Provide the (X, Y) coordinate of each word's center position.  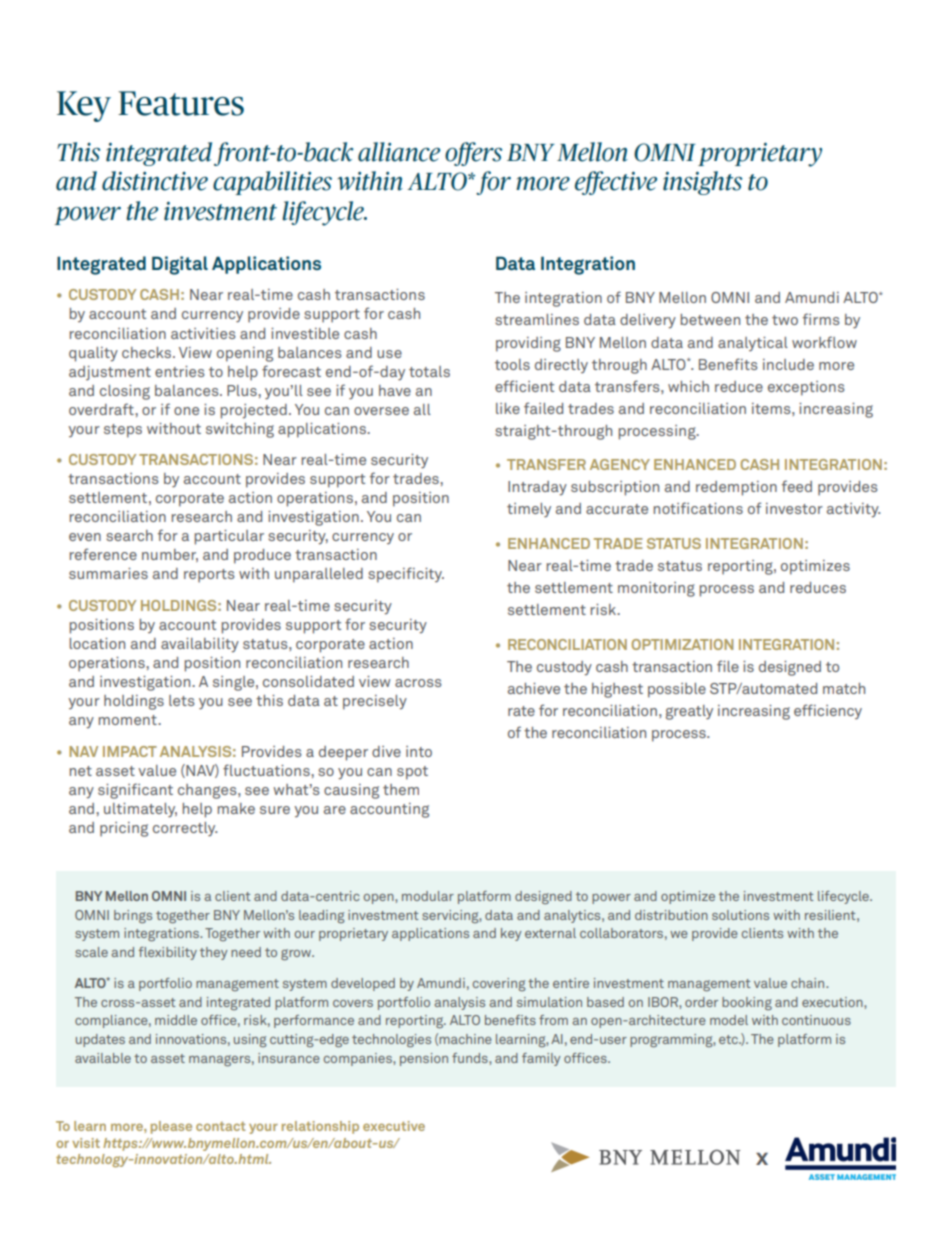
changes (208, 791)
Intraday (537, 488)
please (171, 1127)
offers (473, 154)
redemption (736, 488)
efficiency (828, 711)
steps (123, 431)
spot (412, 773)
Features (181, 103)
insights (702, 183)
